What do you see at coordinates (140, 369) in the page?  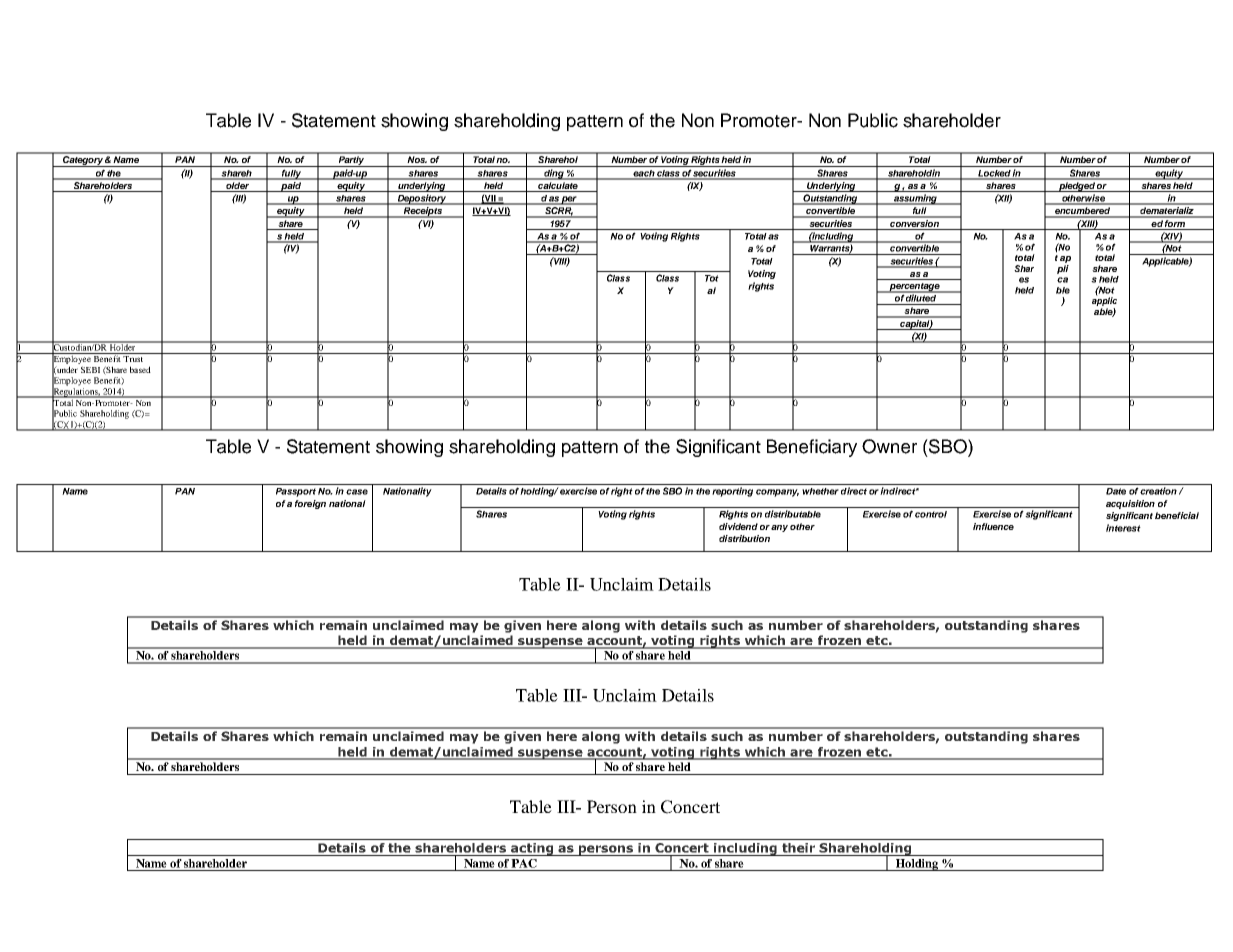 I see `based` at bounding box center [140, 369].
